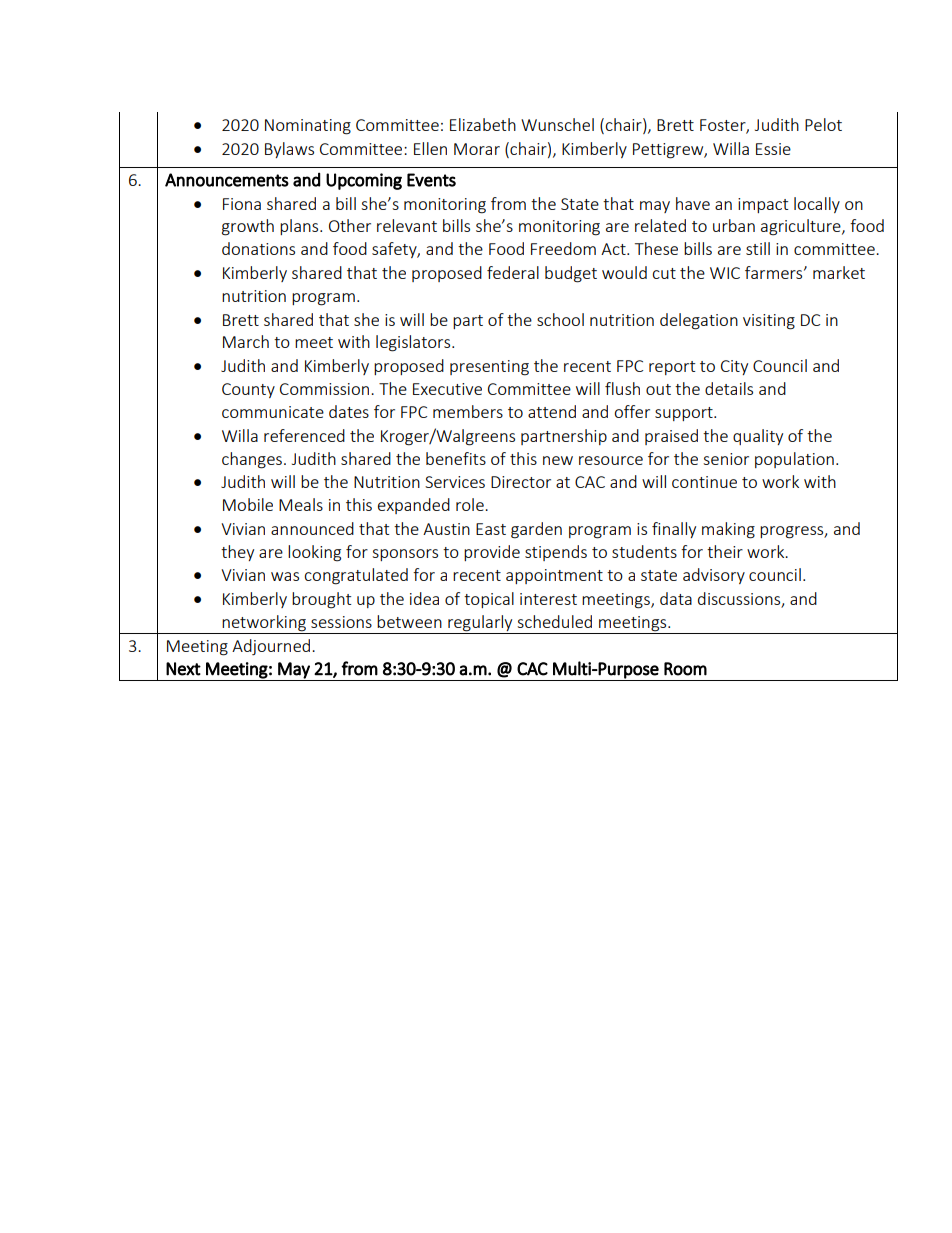 The image size is (952, 1233). Describe the element at coordinates (552, 411) in the document. I see `attend` at that location.
